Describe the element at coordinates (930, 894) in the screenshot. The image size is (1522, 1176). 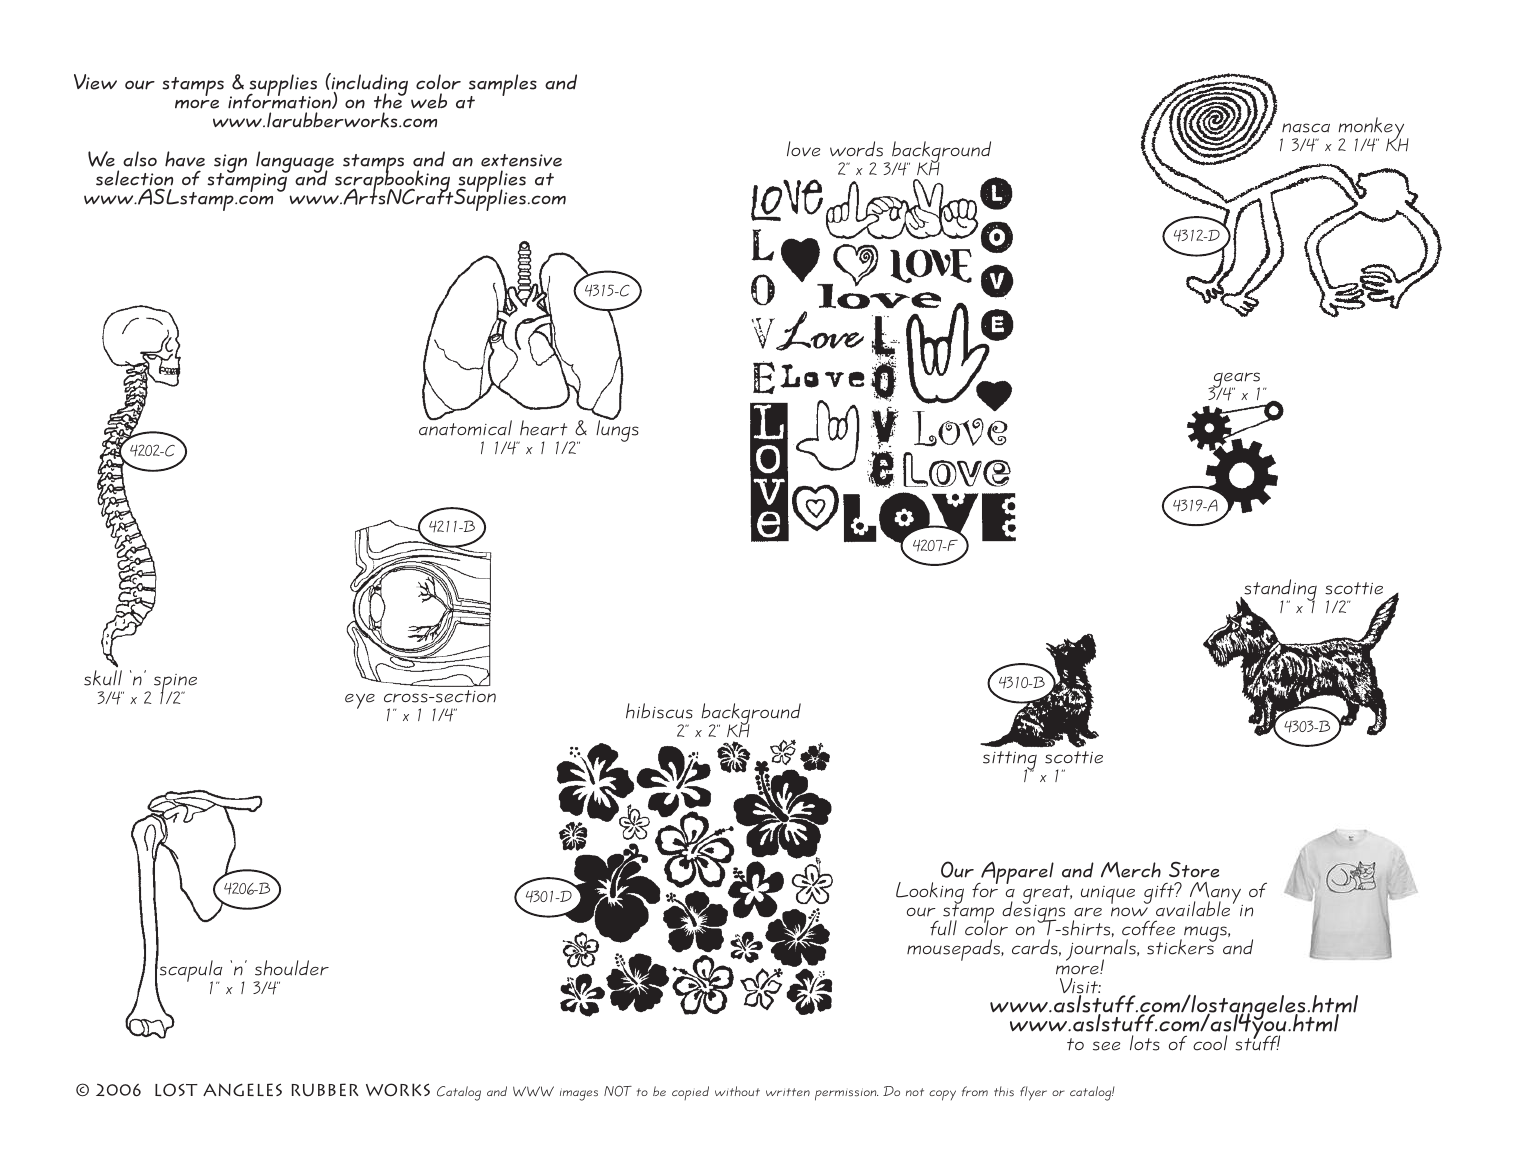
I see `Looking` at that location.
